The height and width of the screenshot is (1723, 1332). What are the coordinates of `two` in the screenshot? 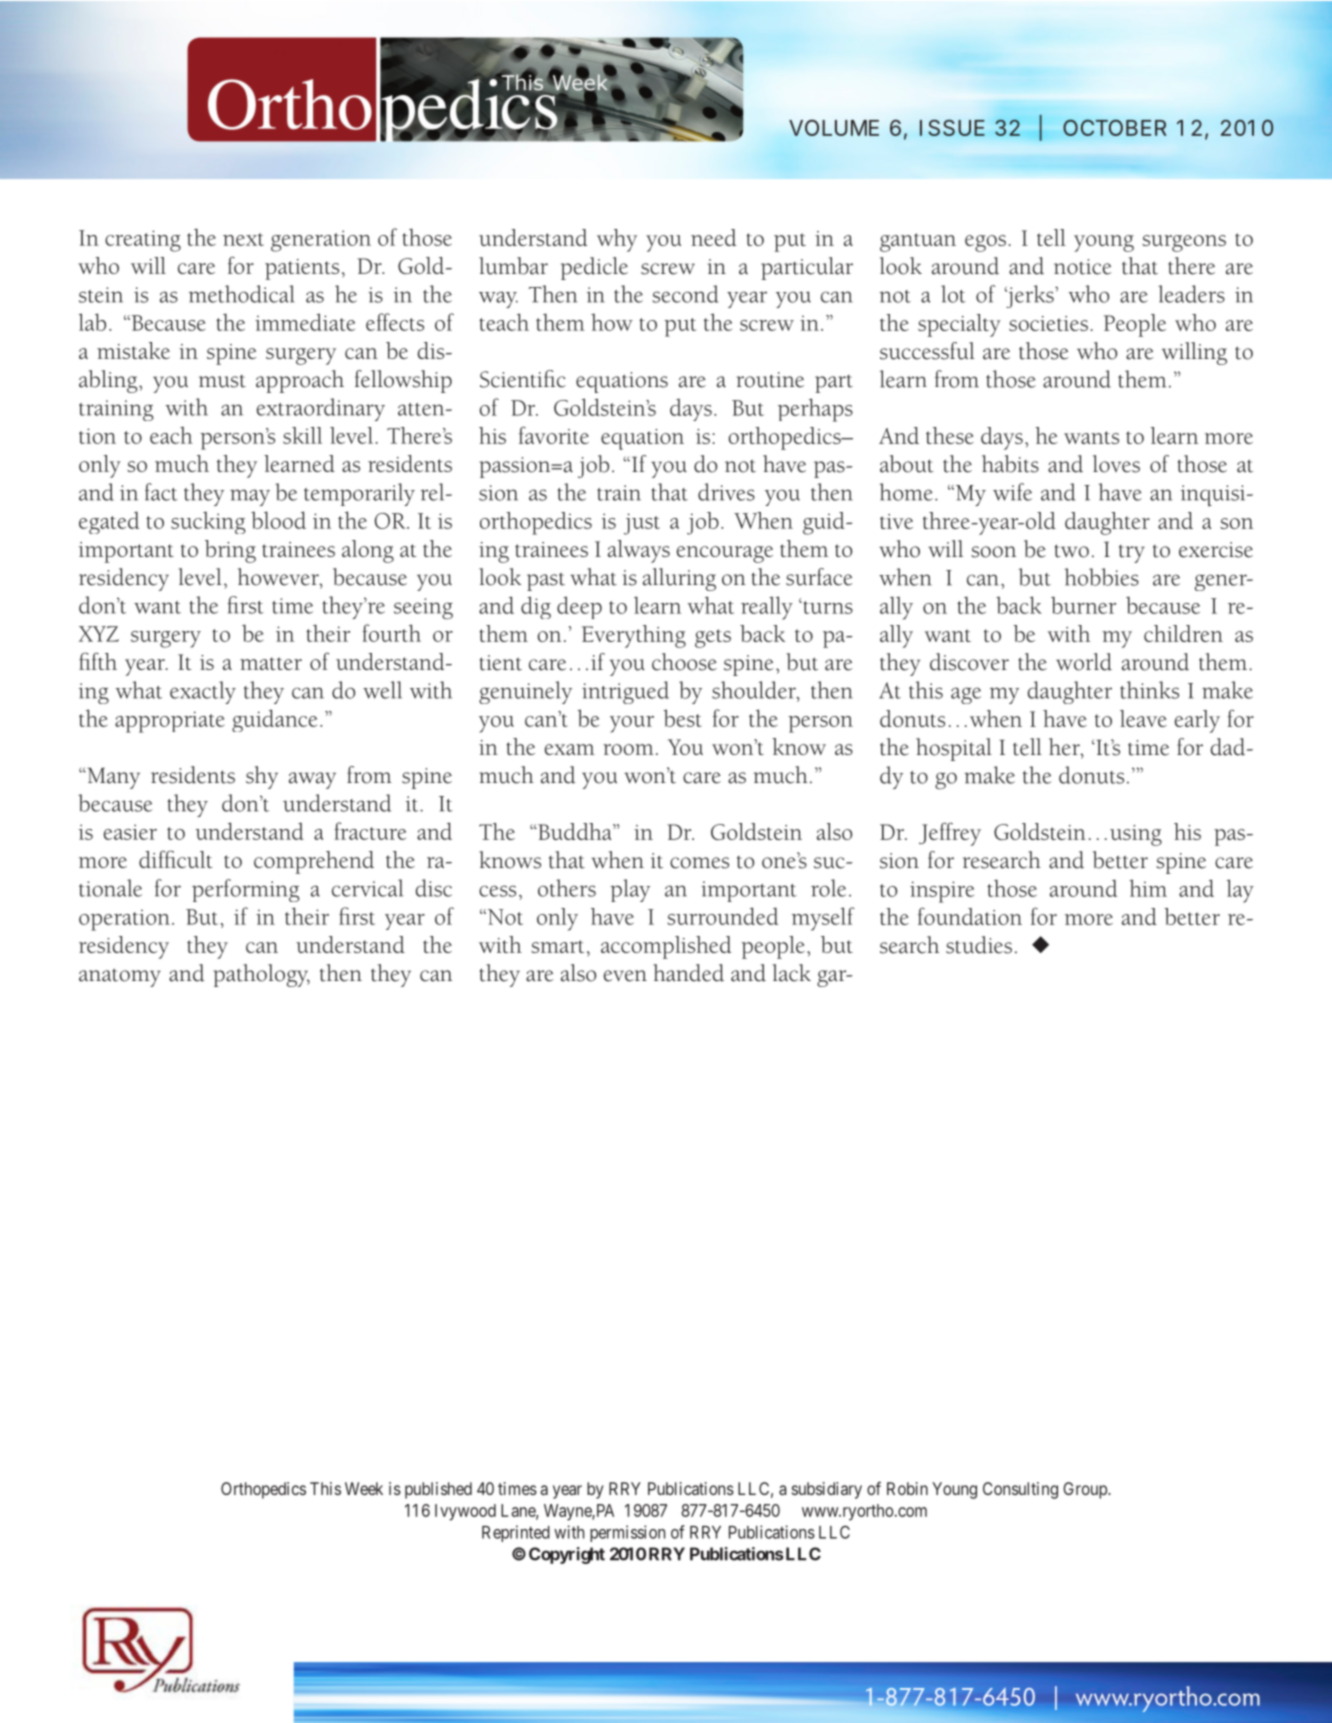 It's located at (1072, 551).
